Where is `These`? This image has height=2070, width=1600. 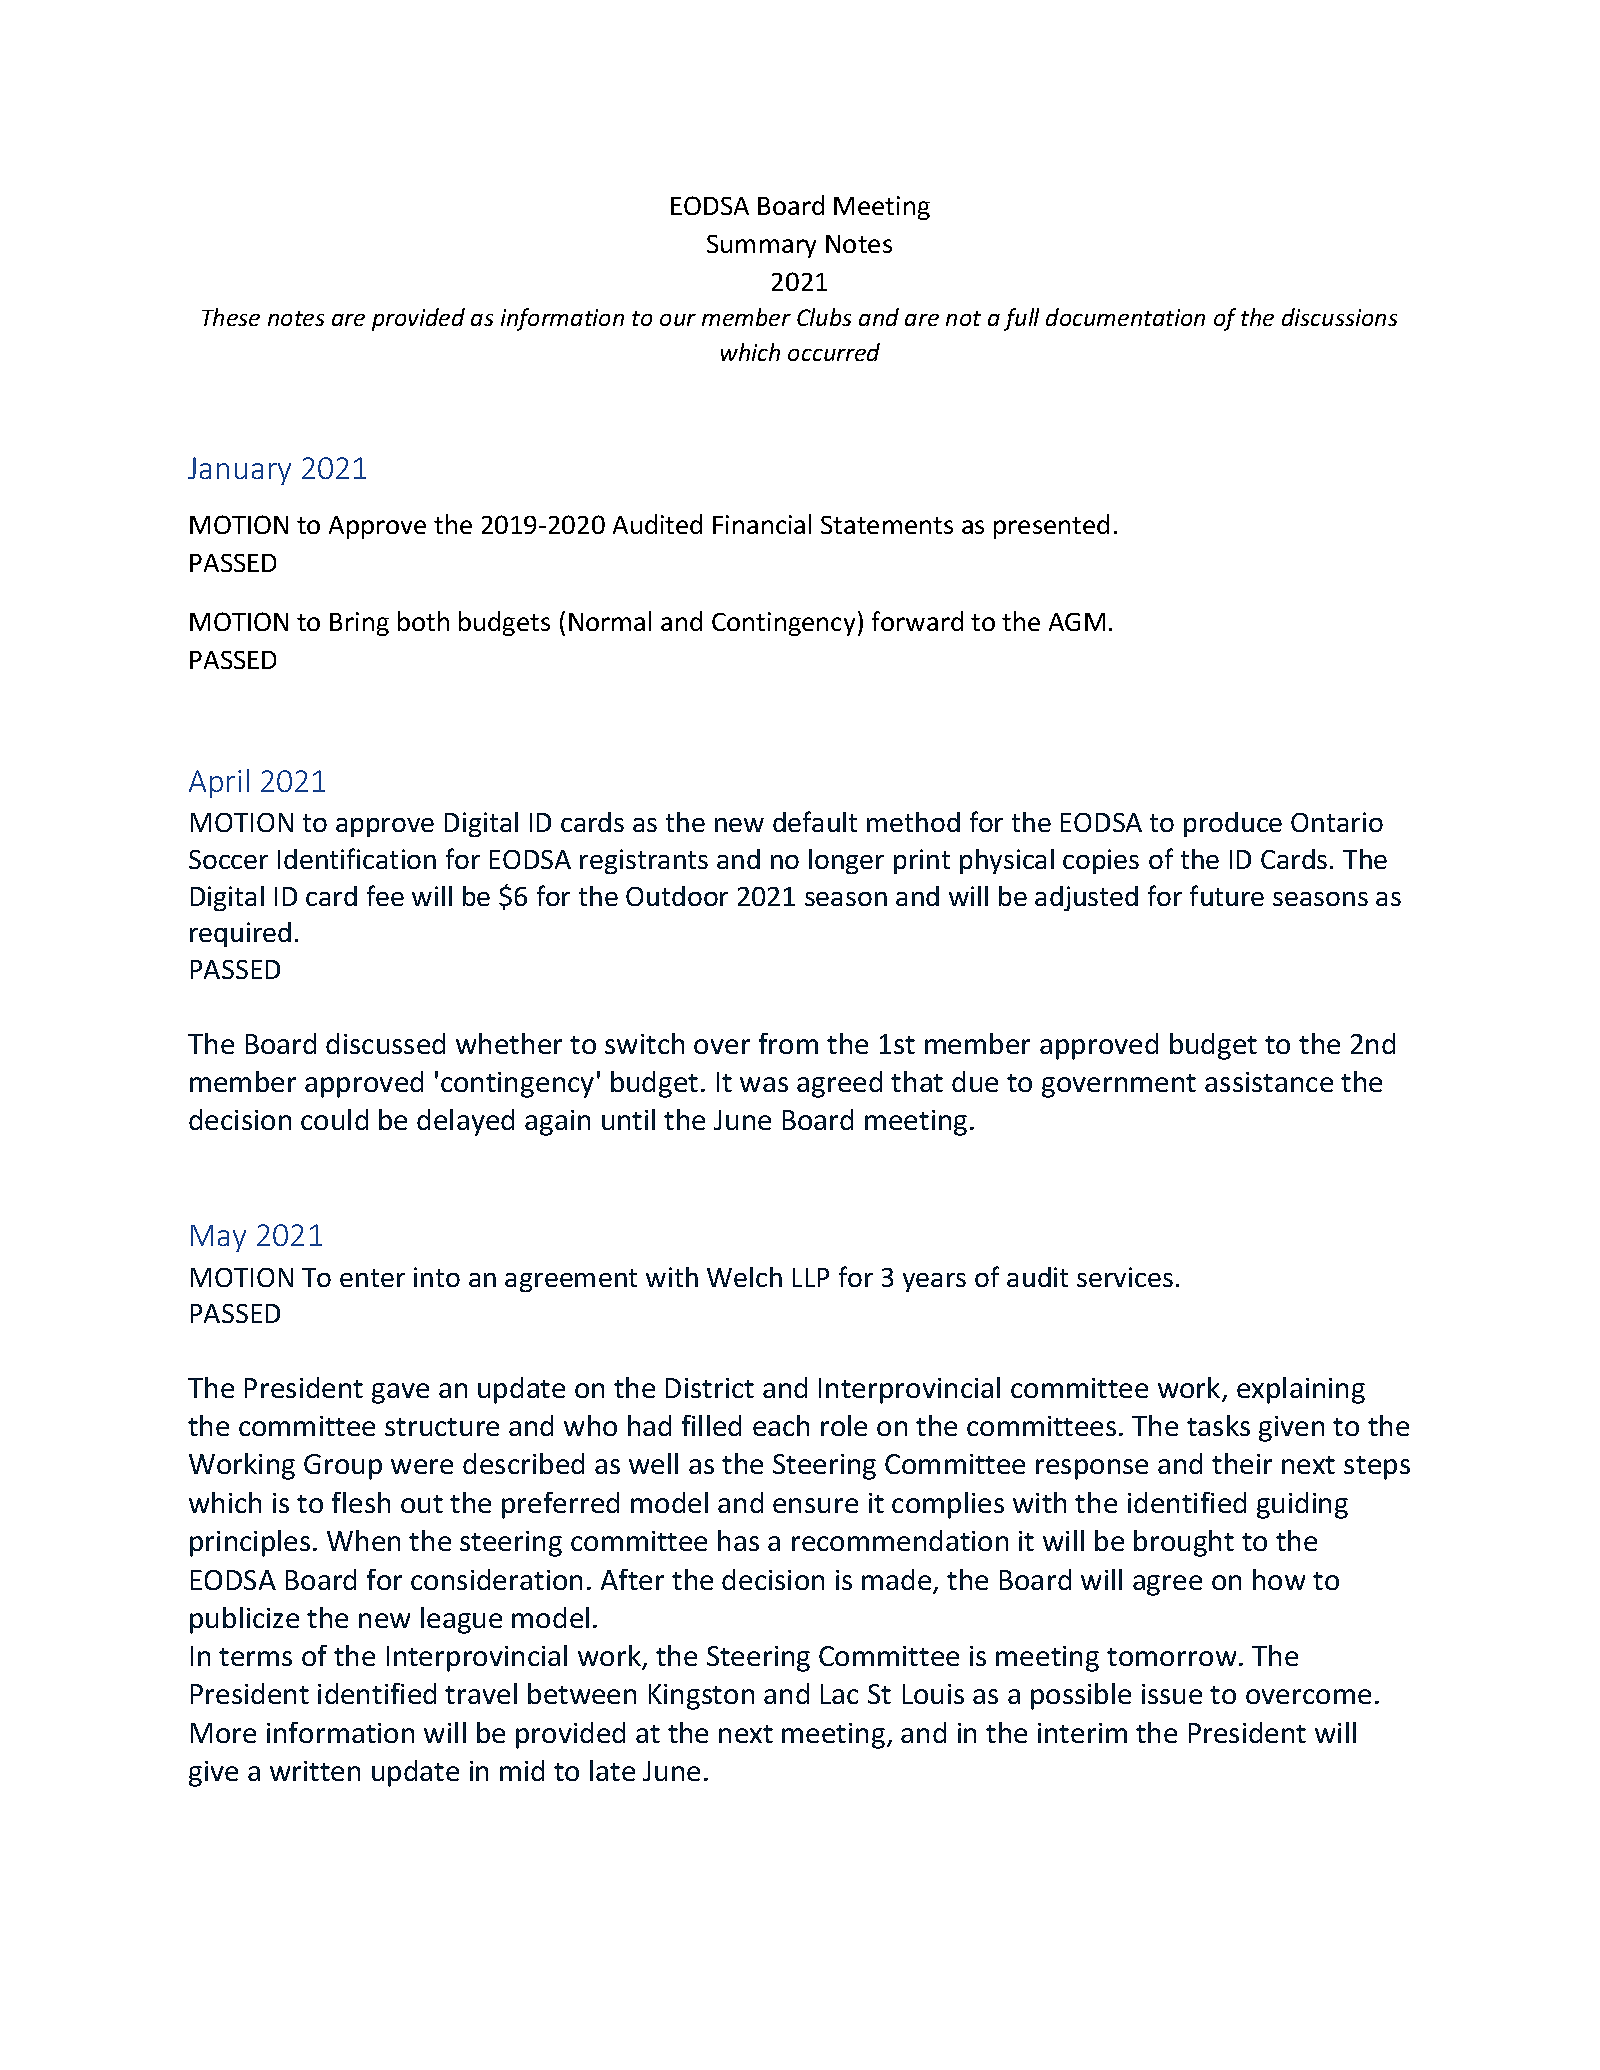
These is located at coordinates (231, 317).
